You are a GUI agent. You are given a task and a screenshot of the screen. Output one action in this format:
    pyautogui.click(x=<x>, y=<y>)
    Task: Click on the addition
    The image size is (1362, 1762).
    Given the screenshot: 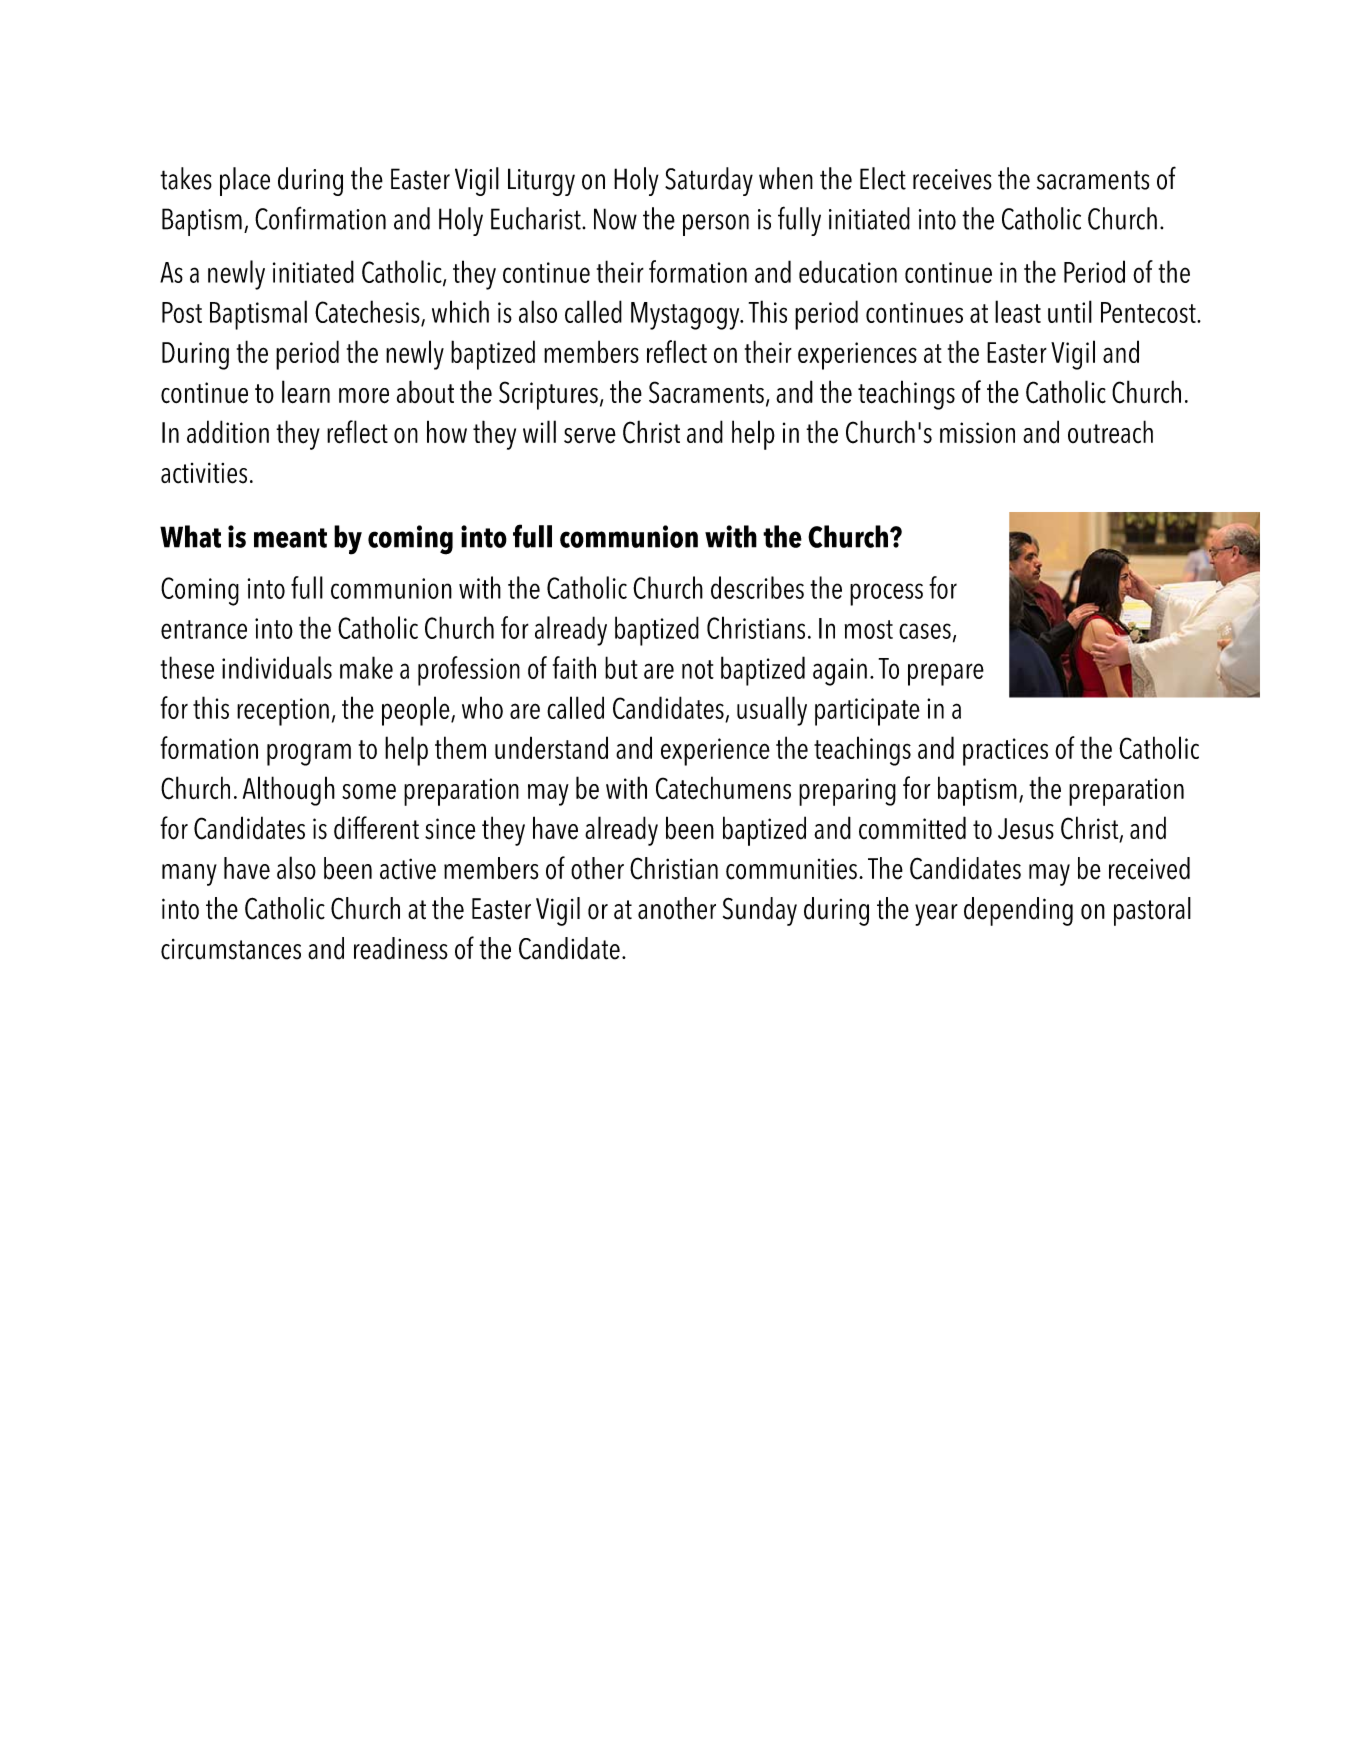 What is the action you would take?
    pyautogui.click(x=228, y=432)
